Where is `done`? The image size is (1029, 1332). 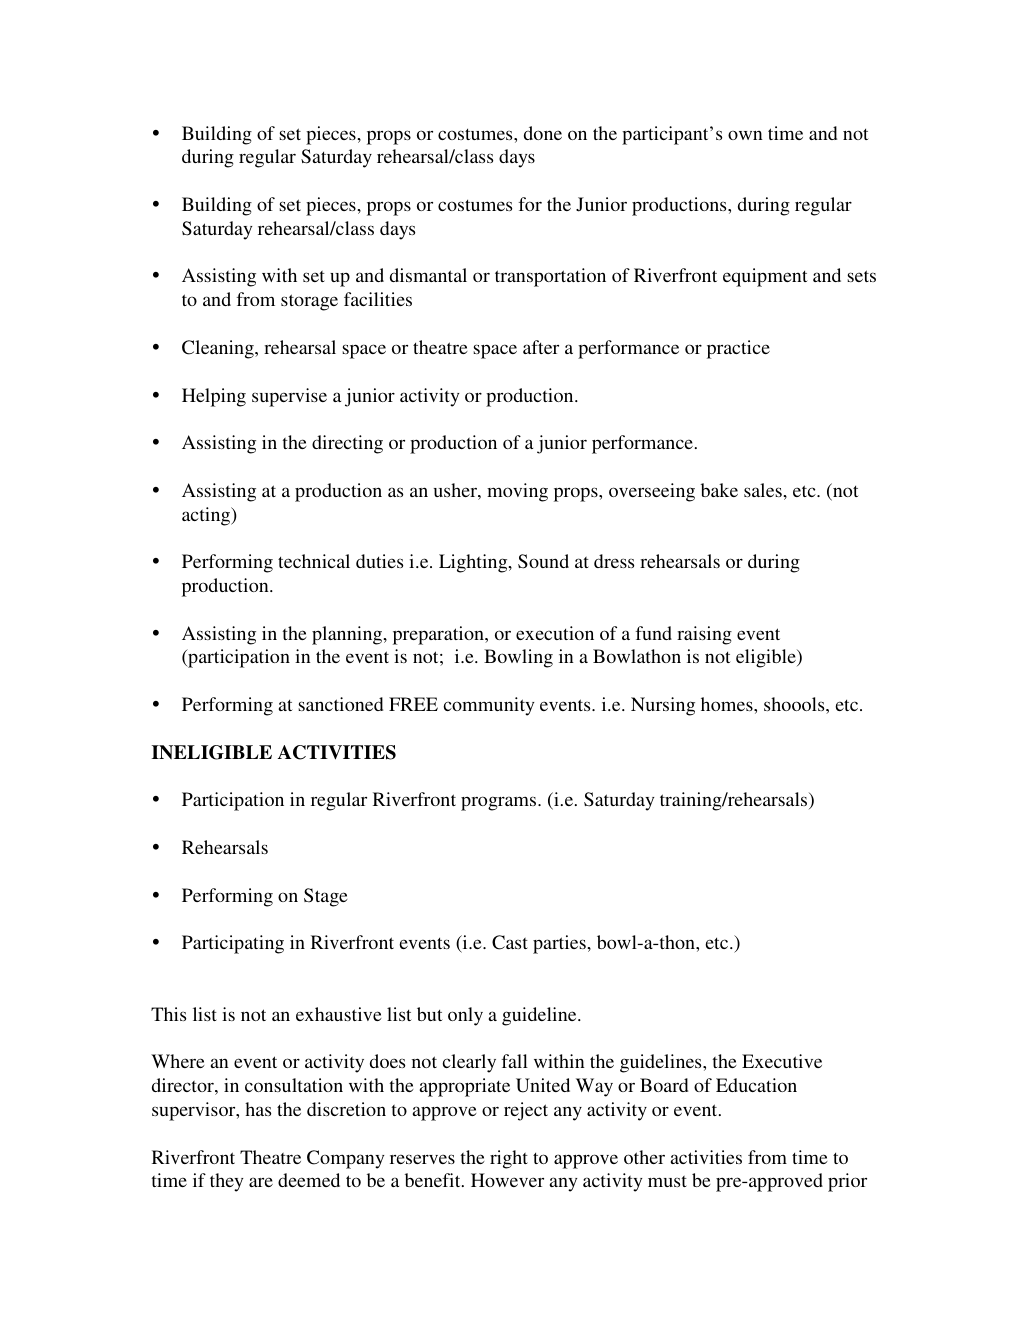 done is located at coordinates (543, 133).
